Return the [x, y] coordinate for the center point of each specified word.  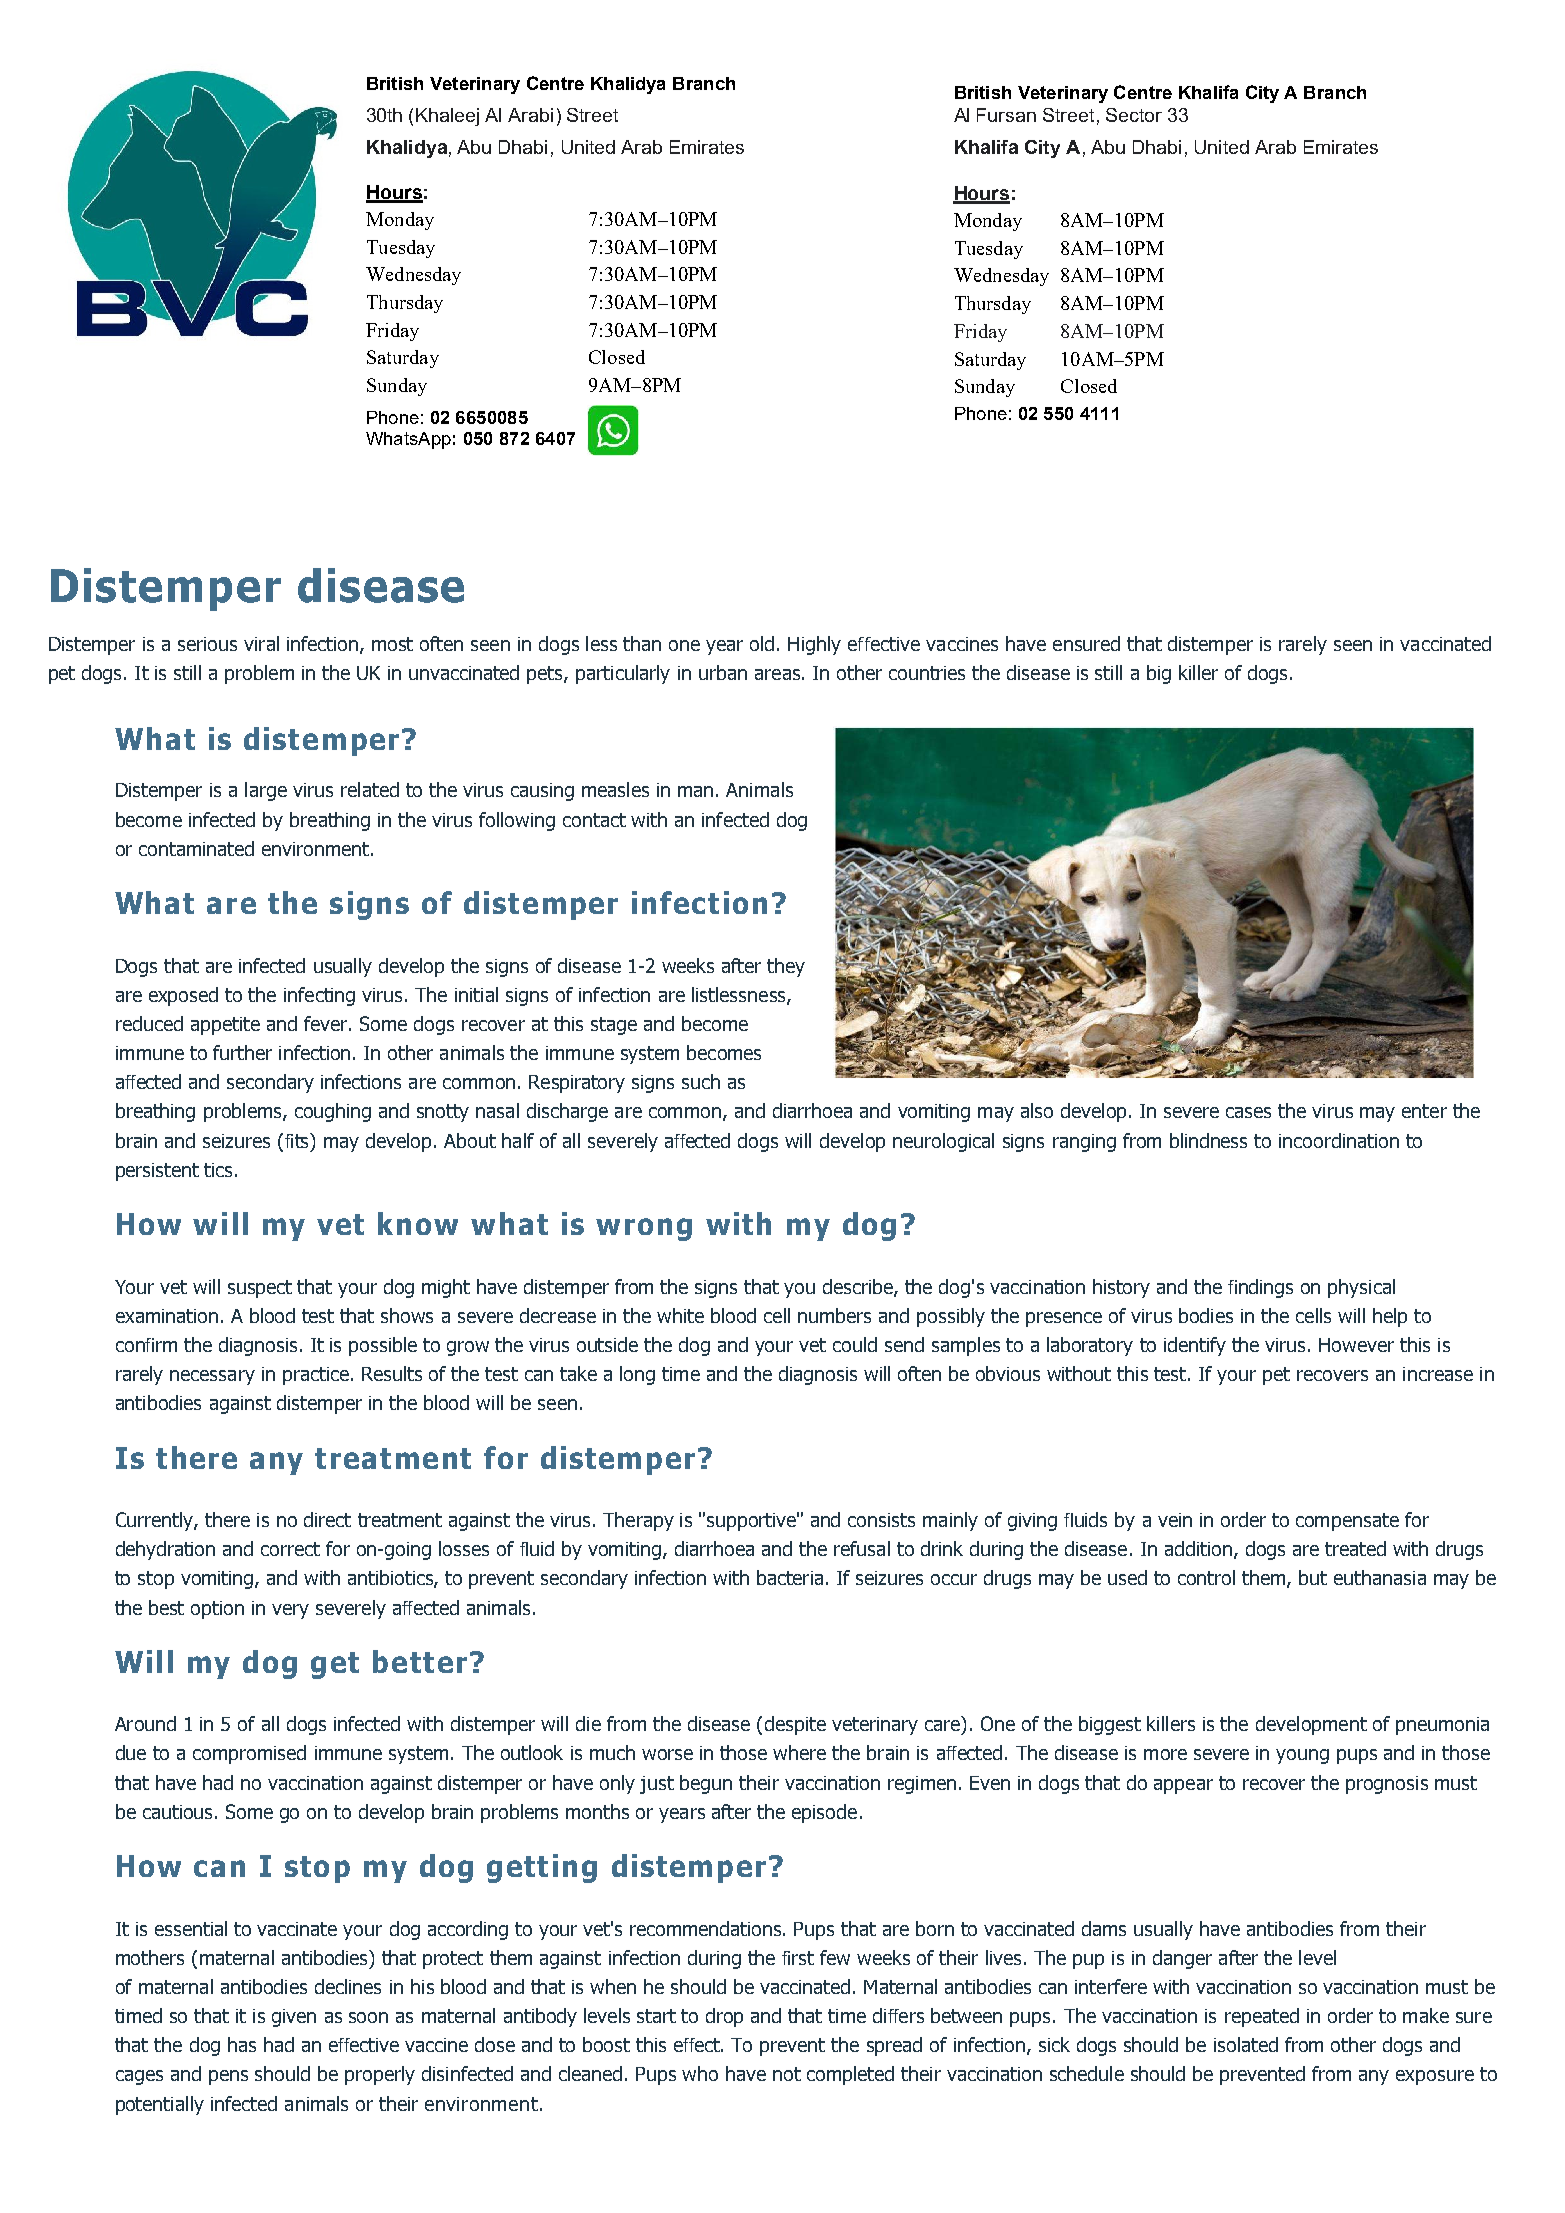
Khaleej [447, 117]
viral [261, 643]
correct [290, 1549]
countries [927, 673]
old [762, 643]
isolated [1246, 2044]
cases [1248, 1112]
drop [724, 2017]
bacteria [790, 1577]
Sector [1134, 115]
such [701, 1081]
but [1313, 1577]
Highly [814, 645]
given [294, 2018]
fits [298, 1140]
